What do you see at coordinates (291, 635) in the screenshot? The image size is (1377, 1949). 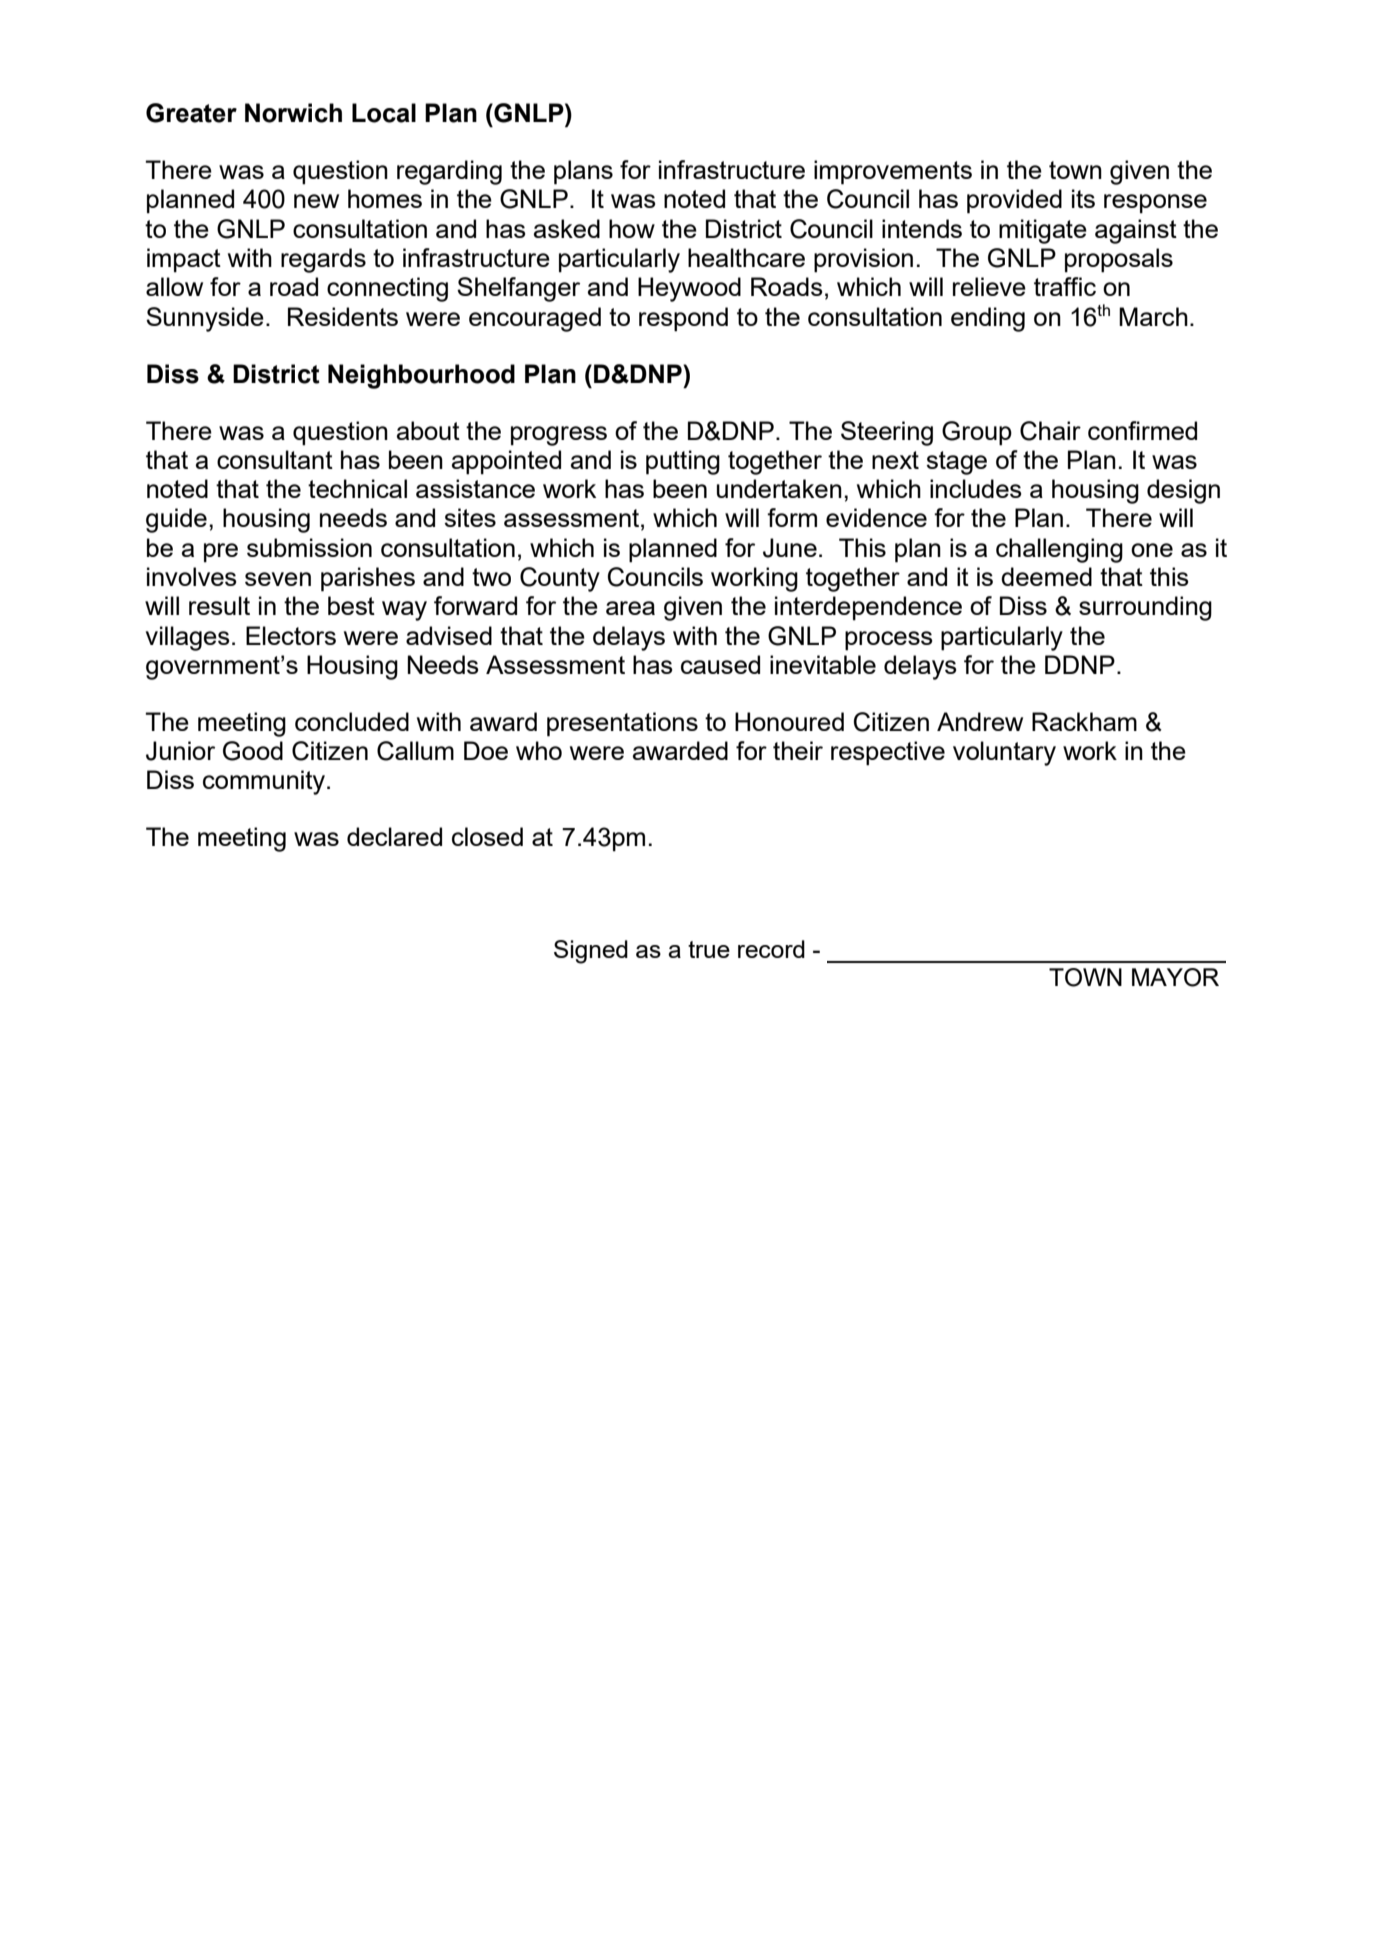 I see `Electors` at bounding box center [291, 635].
